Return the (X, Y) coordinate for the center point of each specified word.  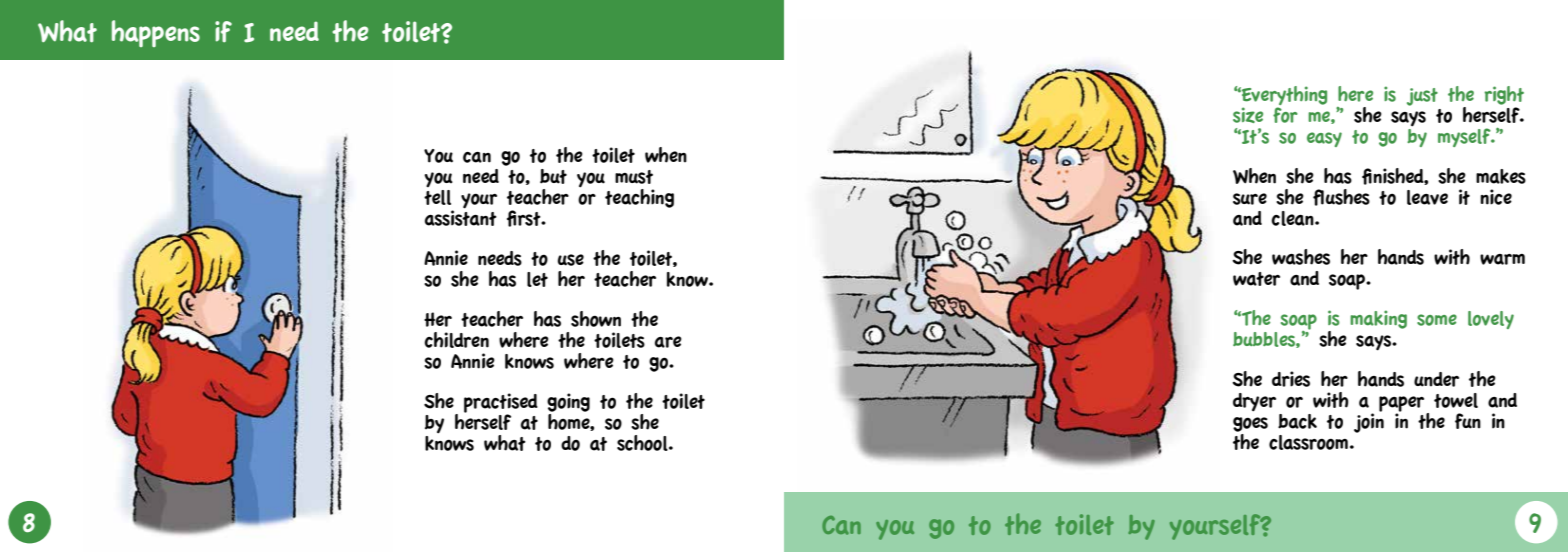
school (643, 443)
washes (1301, 257)
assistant (461, 217)
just (1422, 97)
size (1248, 115)
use (571, 260)
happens (156, 33)
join (1369, 422)
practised (501, 404)
